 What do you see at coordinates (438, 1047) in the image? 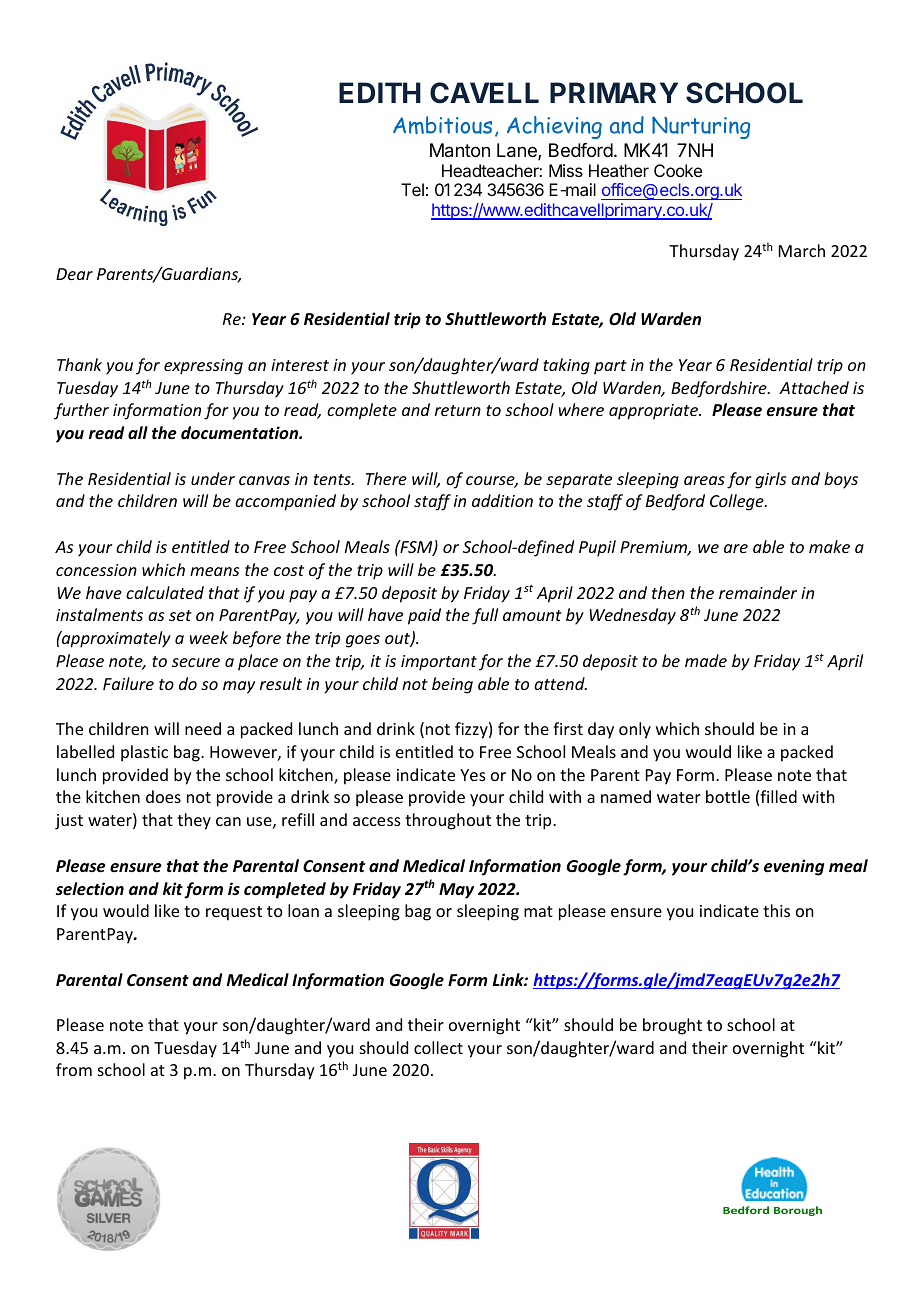
I see `collect` at bounding box center [438, 1047].
